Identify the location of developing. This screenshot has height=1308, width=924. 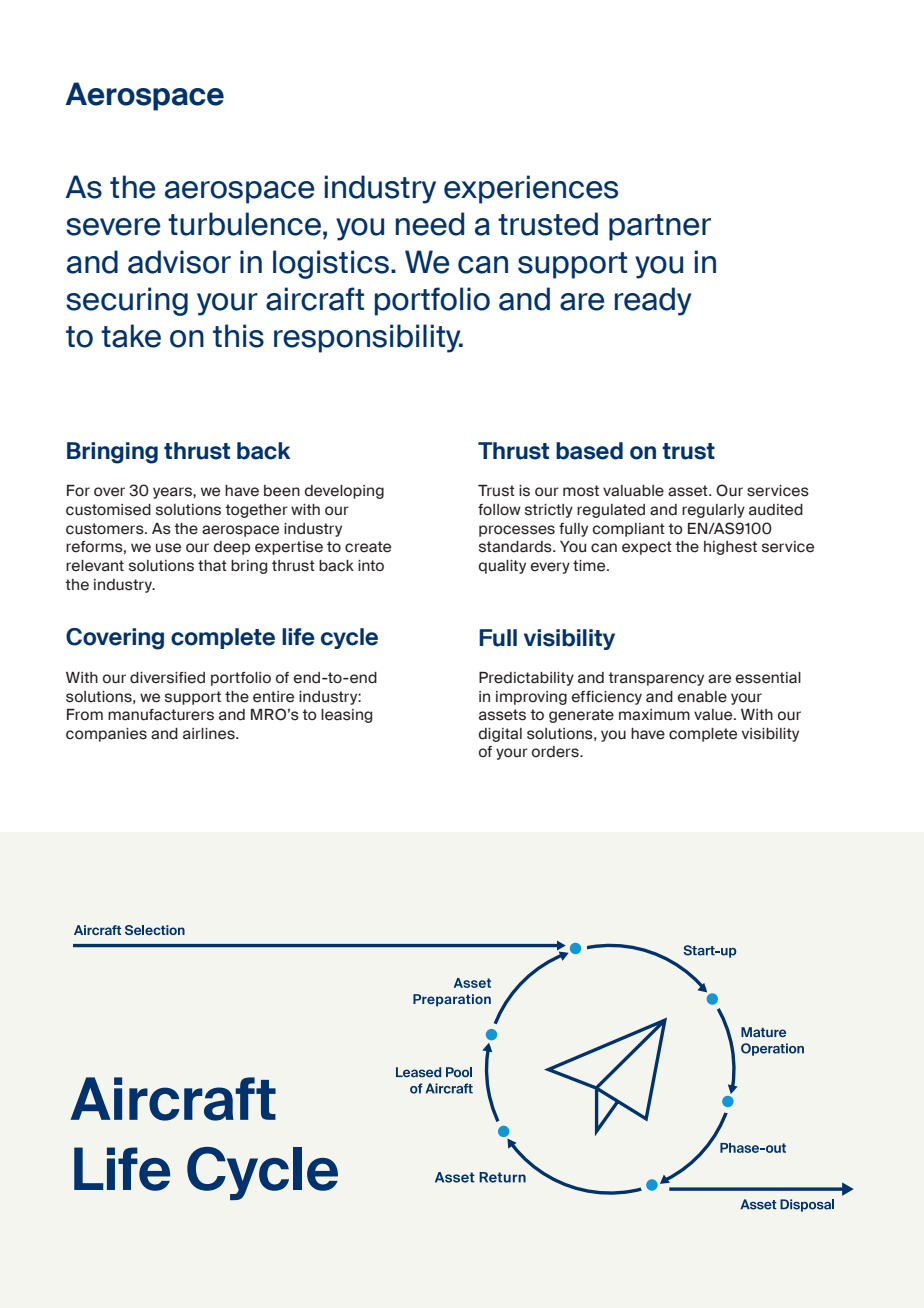
(344, 492).
